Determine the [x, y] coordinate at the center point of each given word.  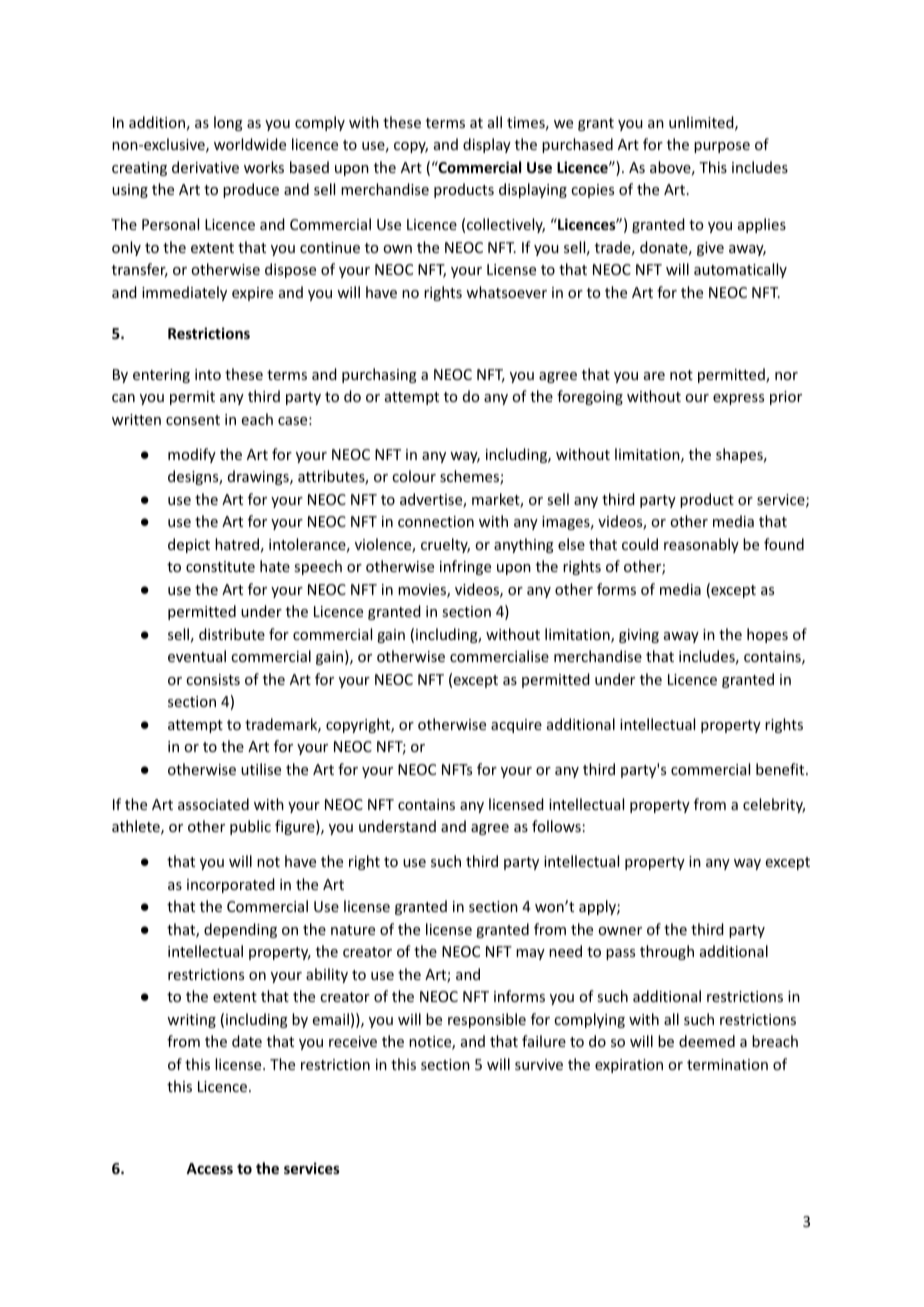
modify [192, 455]
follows [556, 826]
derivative [205, 167]
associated [213, 804]
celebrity [774, 805]
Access [209, 1168]
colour [414, 476]
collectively [506, 225]
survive [539, 1064]
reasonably [701, 545]
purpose [722, 147]
